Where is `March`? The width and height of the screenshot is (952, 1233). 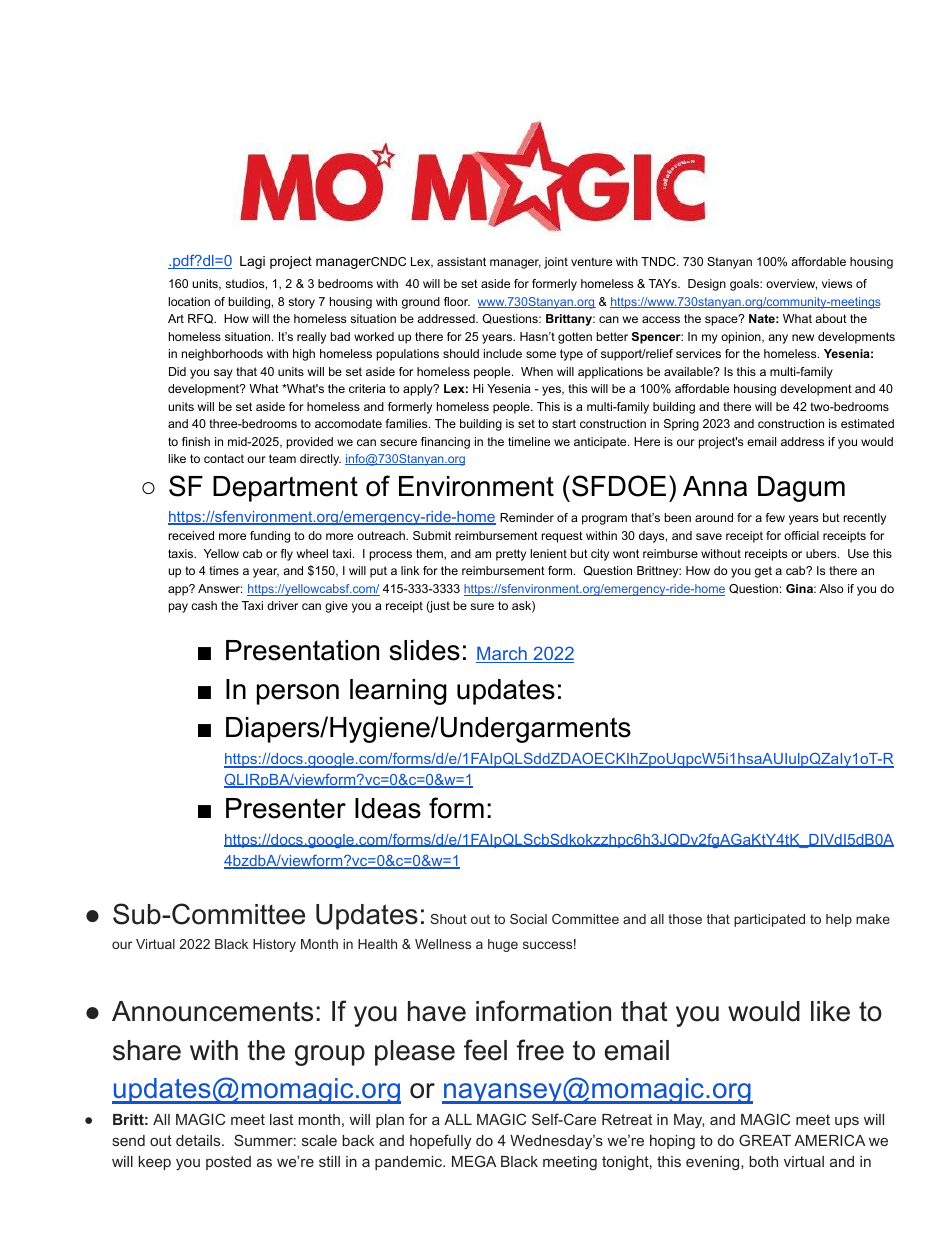
March is located at coordinates (502, 654).
